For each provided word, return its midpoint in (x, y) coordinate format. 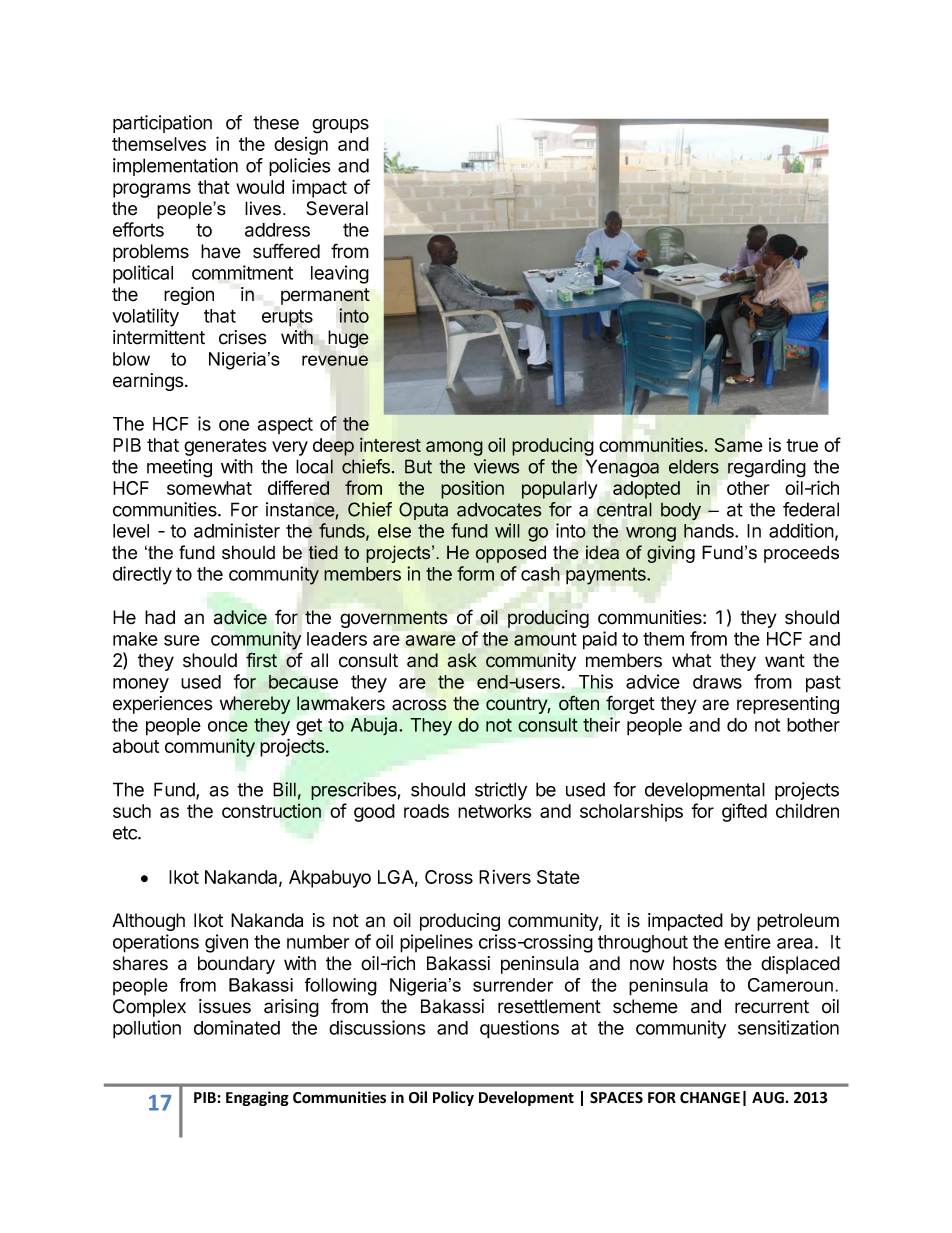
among (454, 448)
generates (225, 447)
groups (340, 126)
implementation (175, 167)
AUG (768, 1098)
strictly (501, 791)
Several (337, 208)
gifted (744, 812)
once (228, 726)
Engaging (257, 1098)
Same (738, 445)
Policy (453, 1098)
